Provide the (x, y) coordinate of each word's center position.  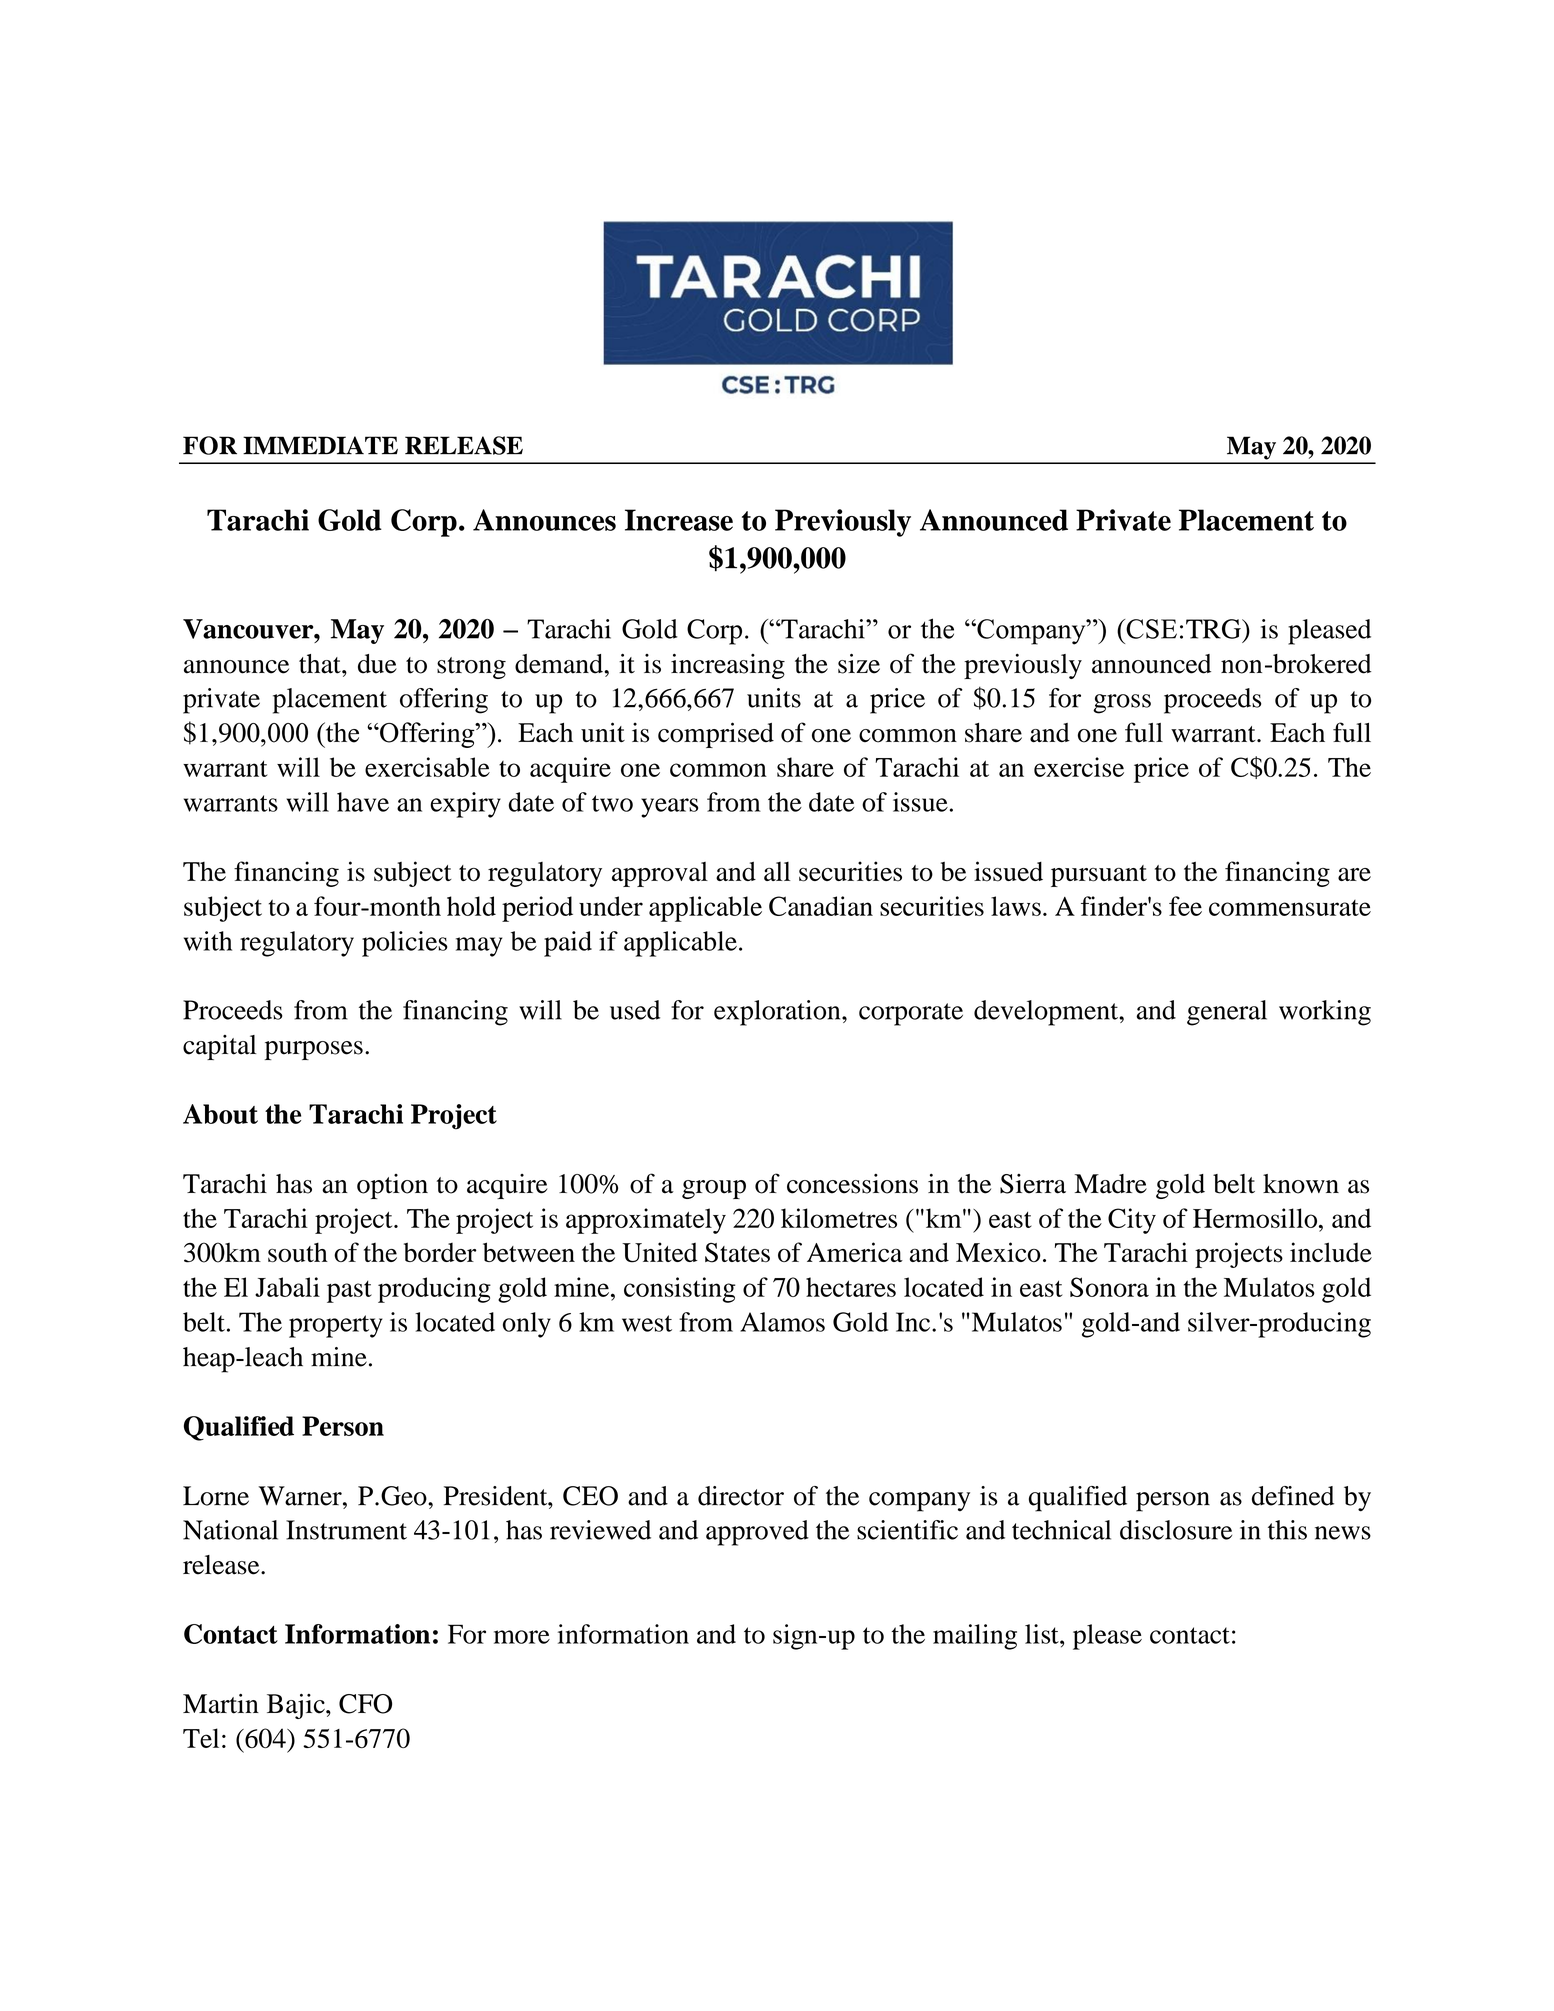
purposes (314, 1050)
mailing (975, 1637)
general (1227, 1013)
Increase (679, 520)
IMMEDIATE (320, 445)
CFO (365, 1704)
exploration (778, 1013)
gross (1122, 704)
